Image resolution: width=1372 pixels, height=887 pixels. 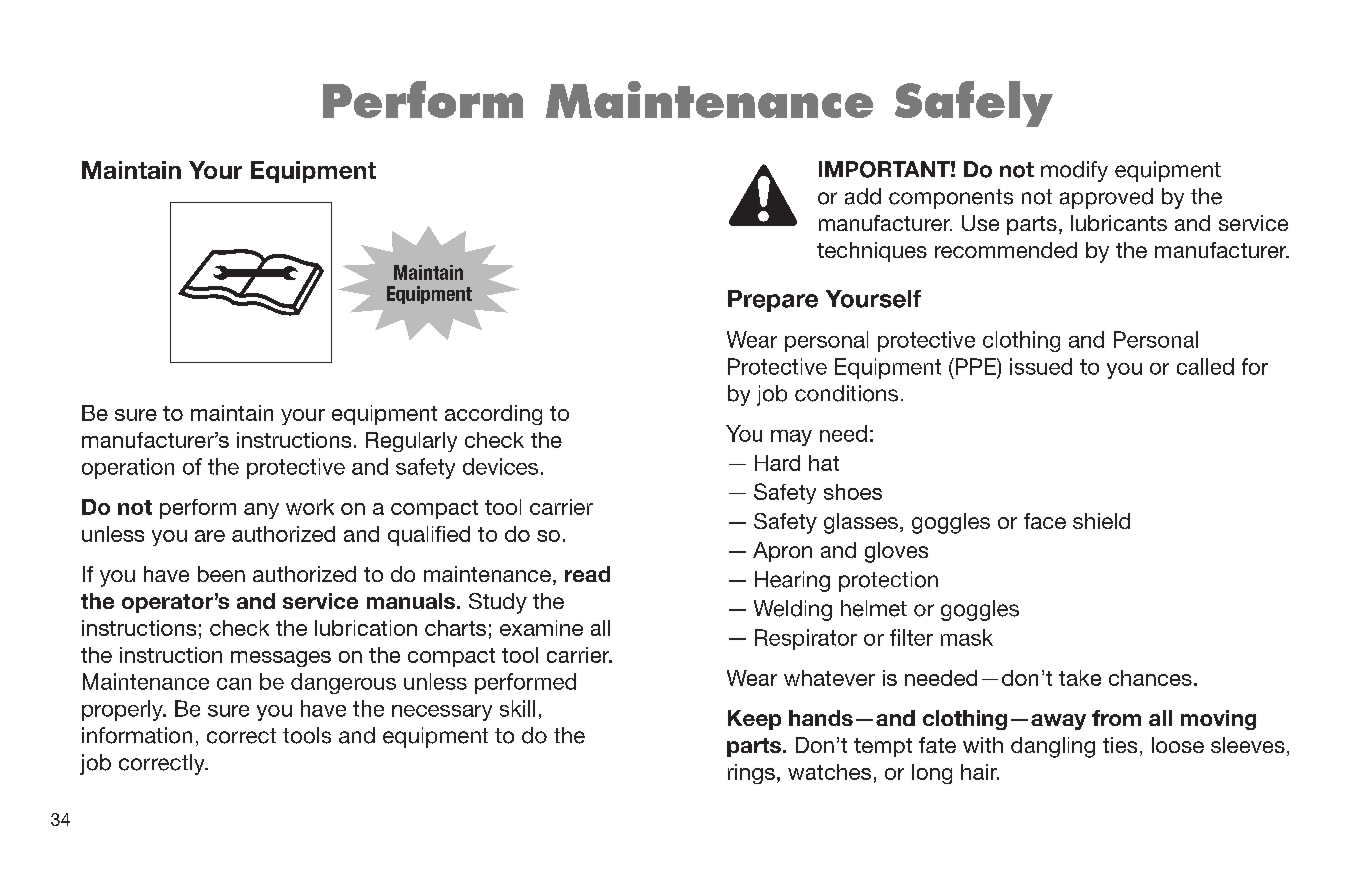 What do you see at coordinates (137, 735) in the screenshot?
I see `information` at bounding box center [137, 735].
